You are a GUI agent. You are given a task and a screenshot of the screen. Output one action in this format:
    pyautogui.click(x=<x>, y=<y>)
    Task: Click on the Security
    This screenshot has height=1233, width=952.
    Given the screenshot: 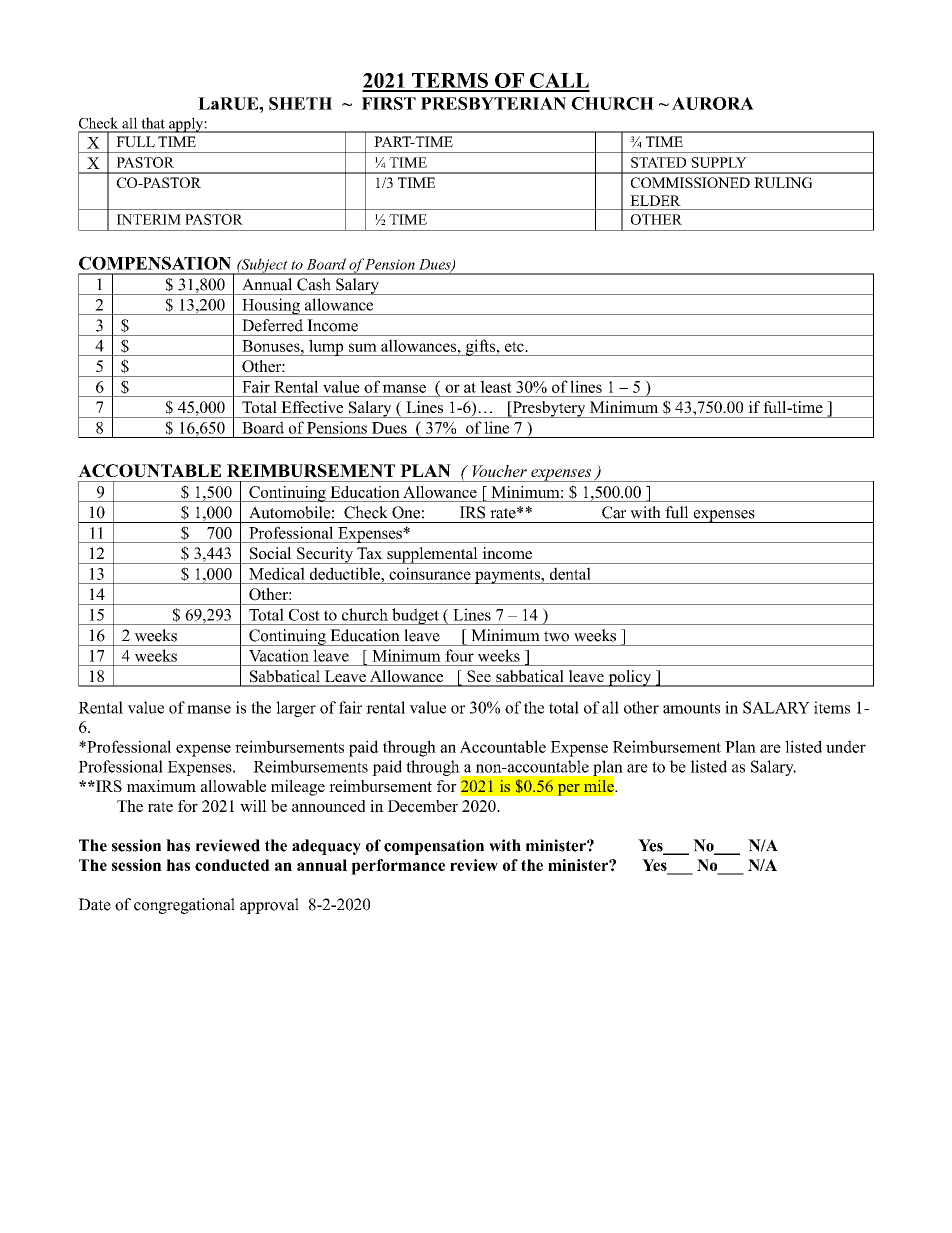 What is the action you would take?
    pyautogui.click(x=325, y=555)
